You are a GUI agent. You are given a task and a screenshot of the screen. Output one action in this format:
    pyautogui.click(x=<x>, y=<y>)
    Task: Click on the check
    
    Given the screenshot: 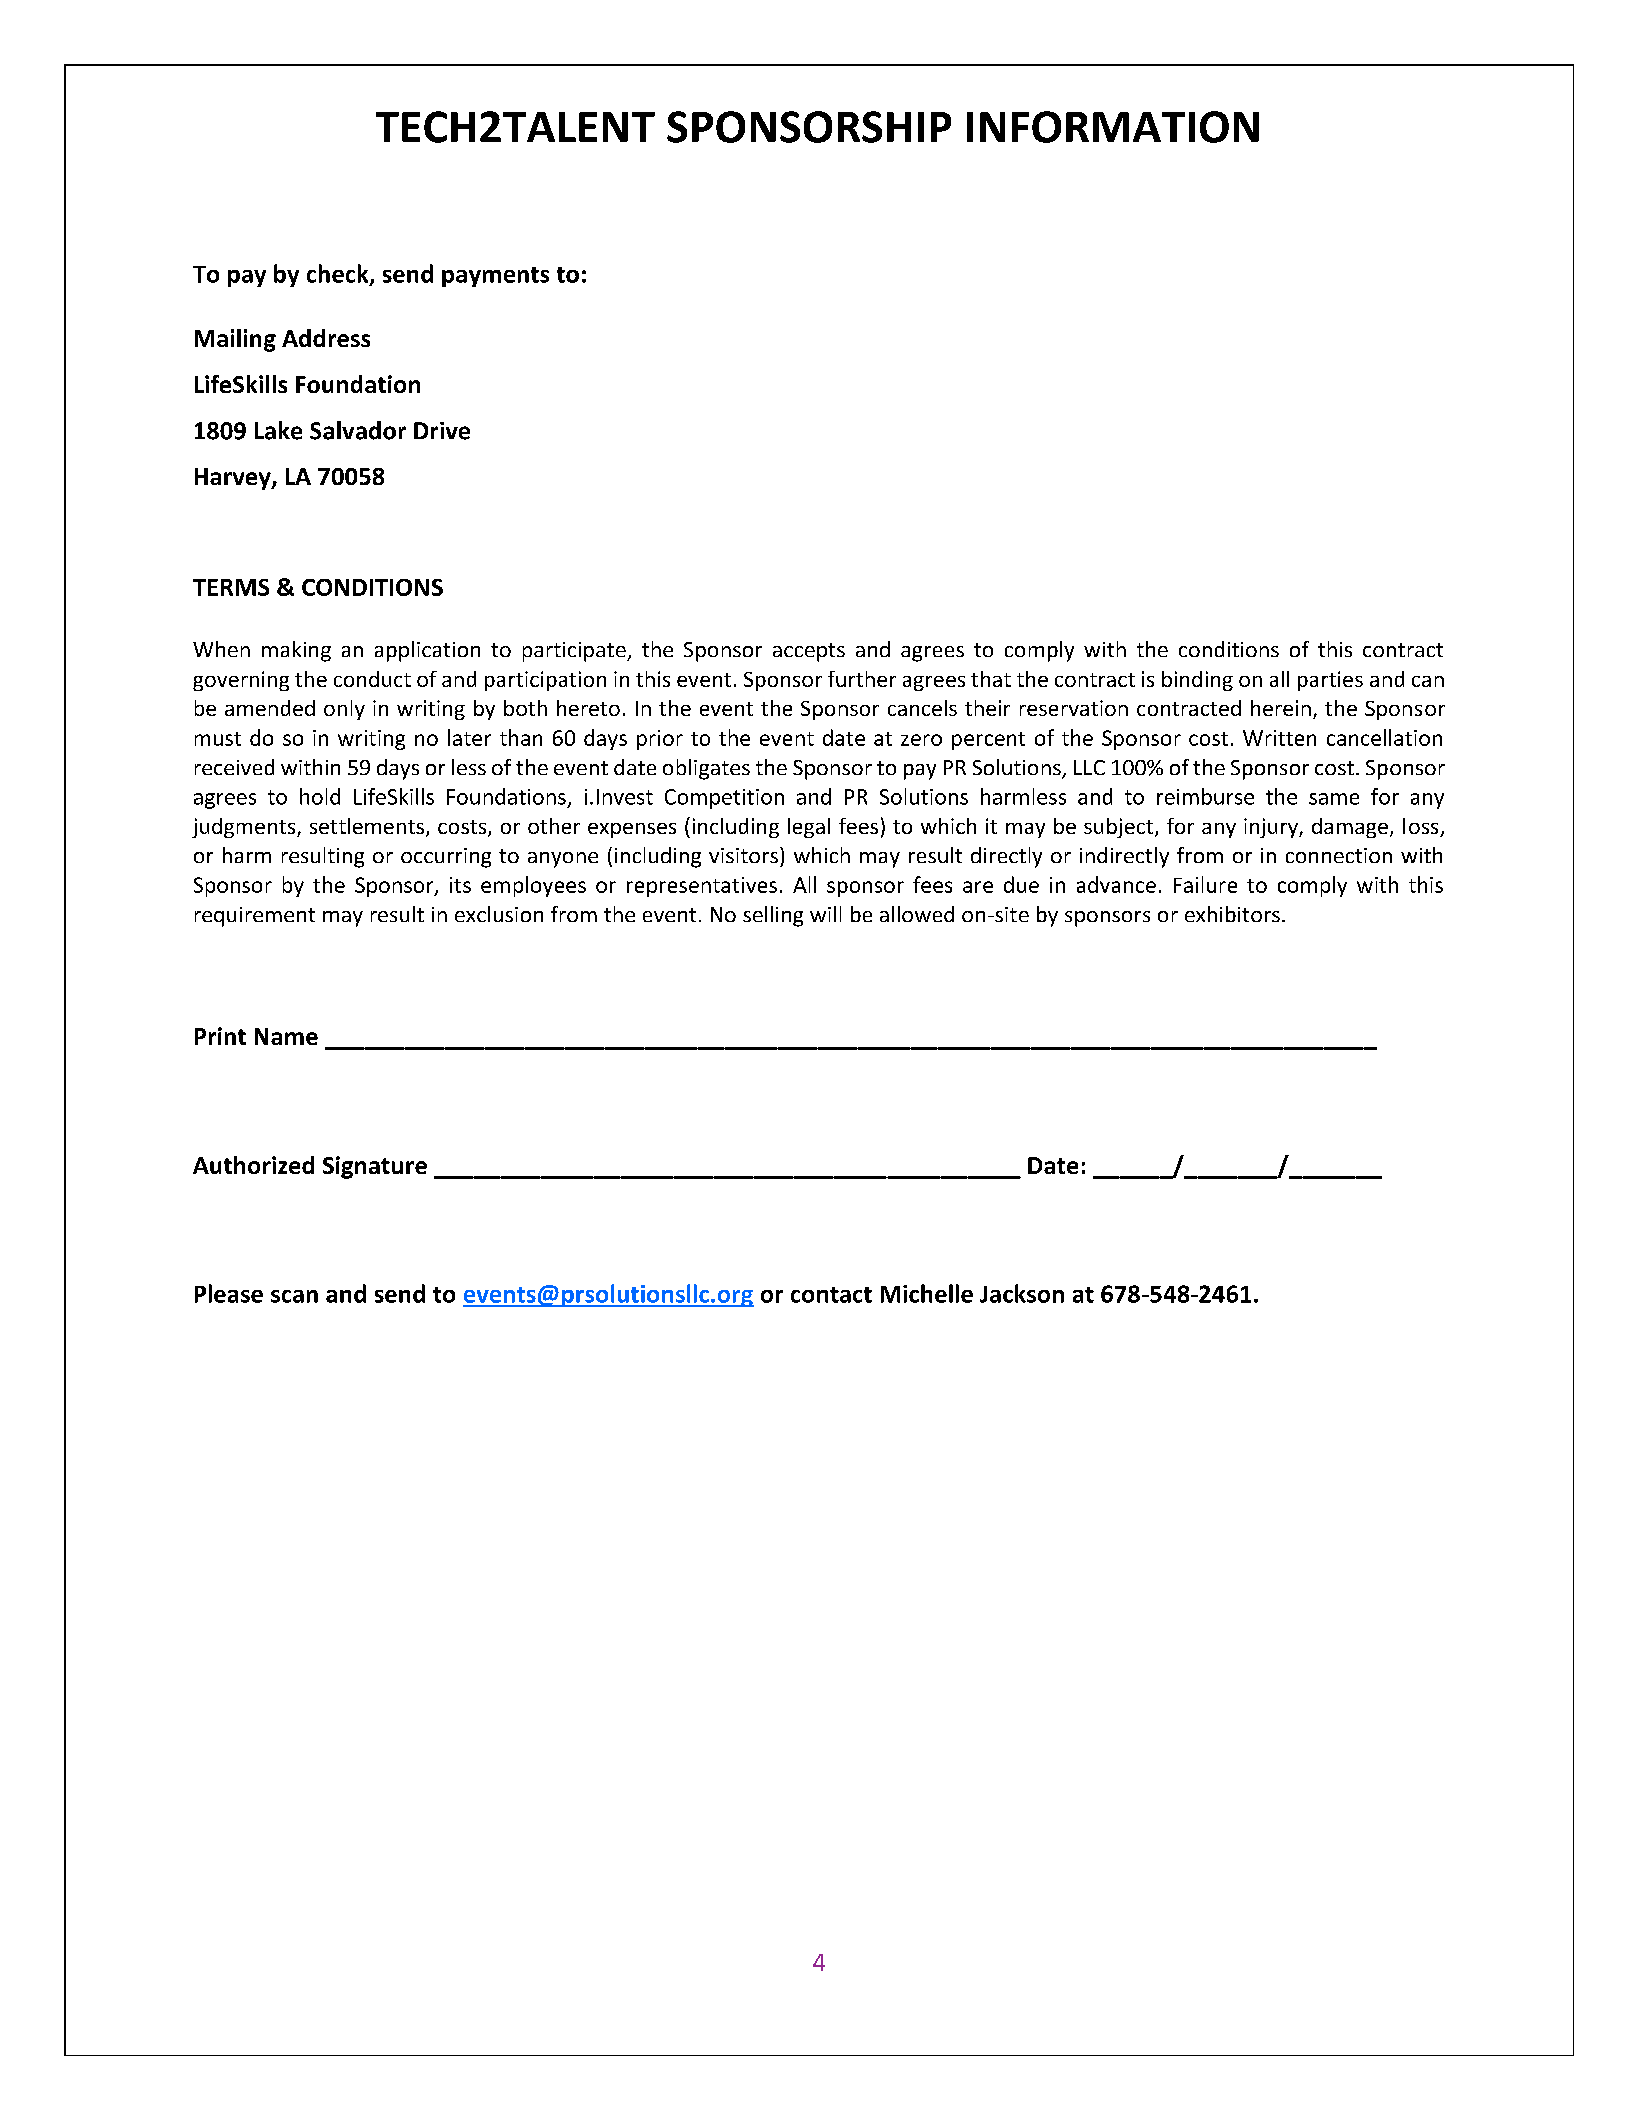 What is the action you would take?
    pyautogui.click(x=339, y=274)
